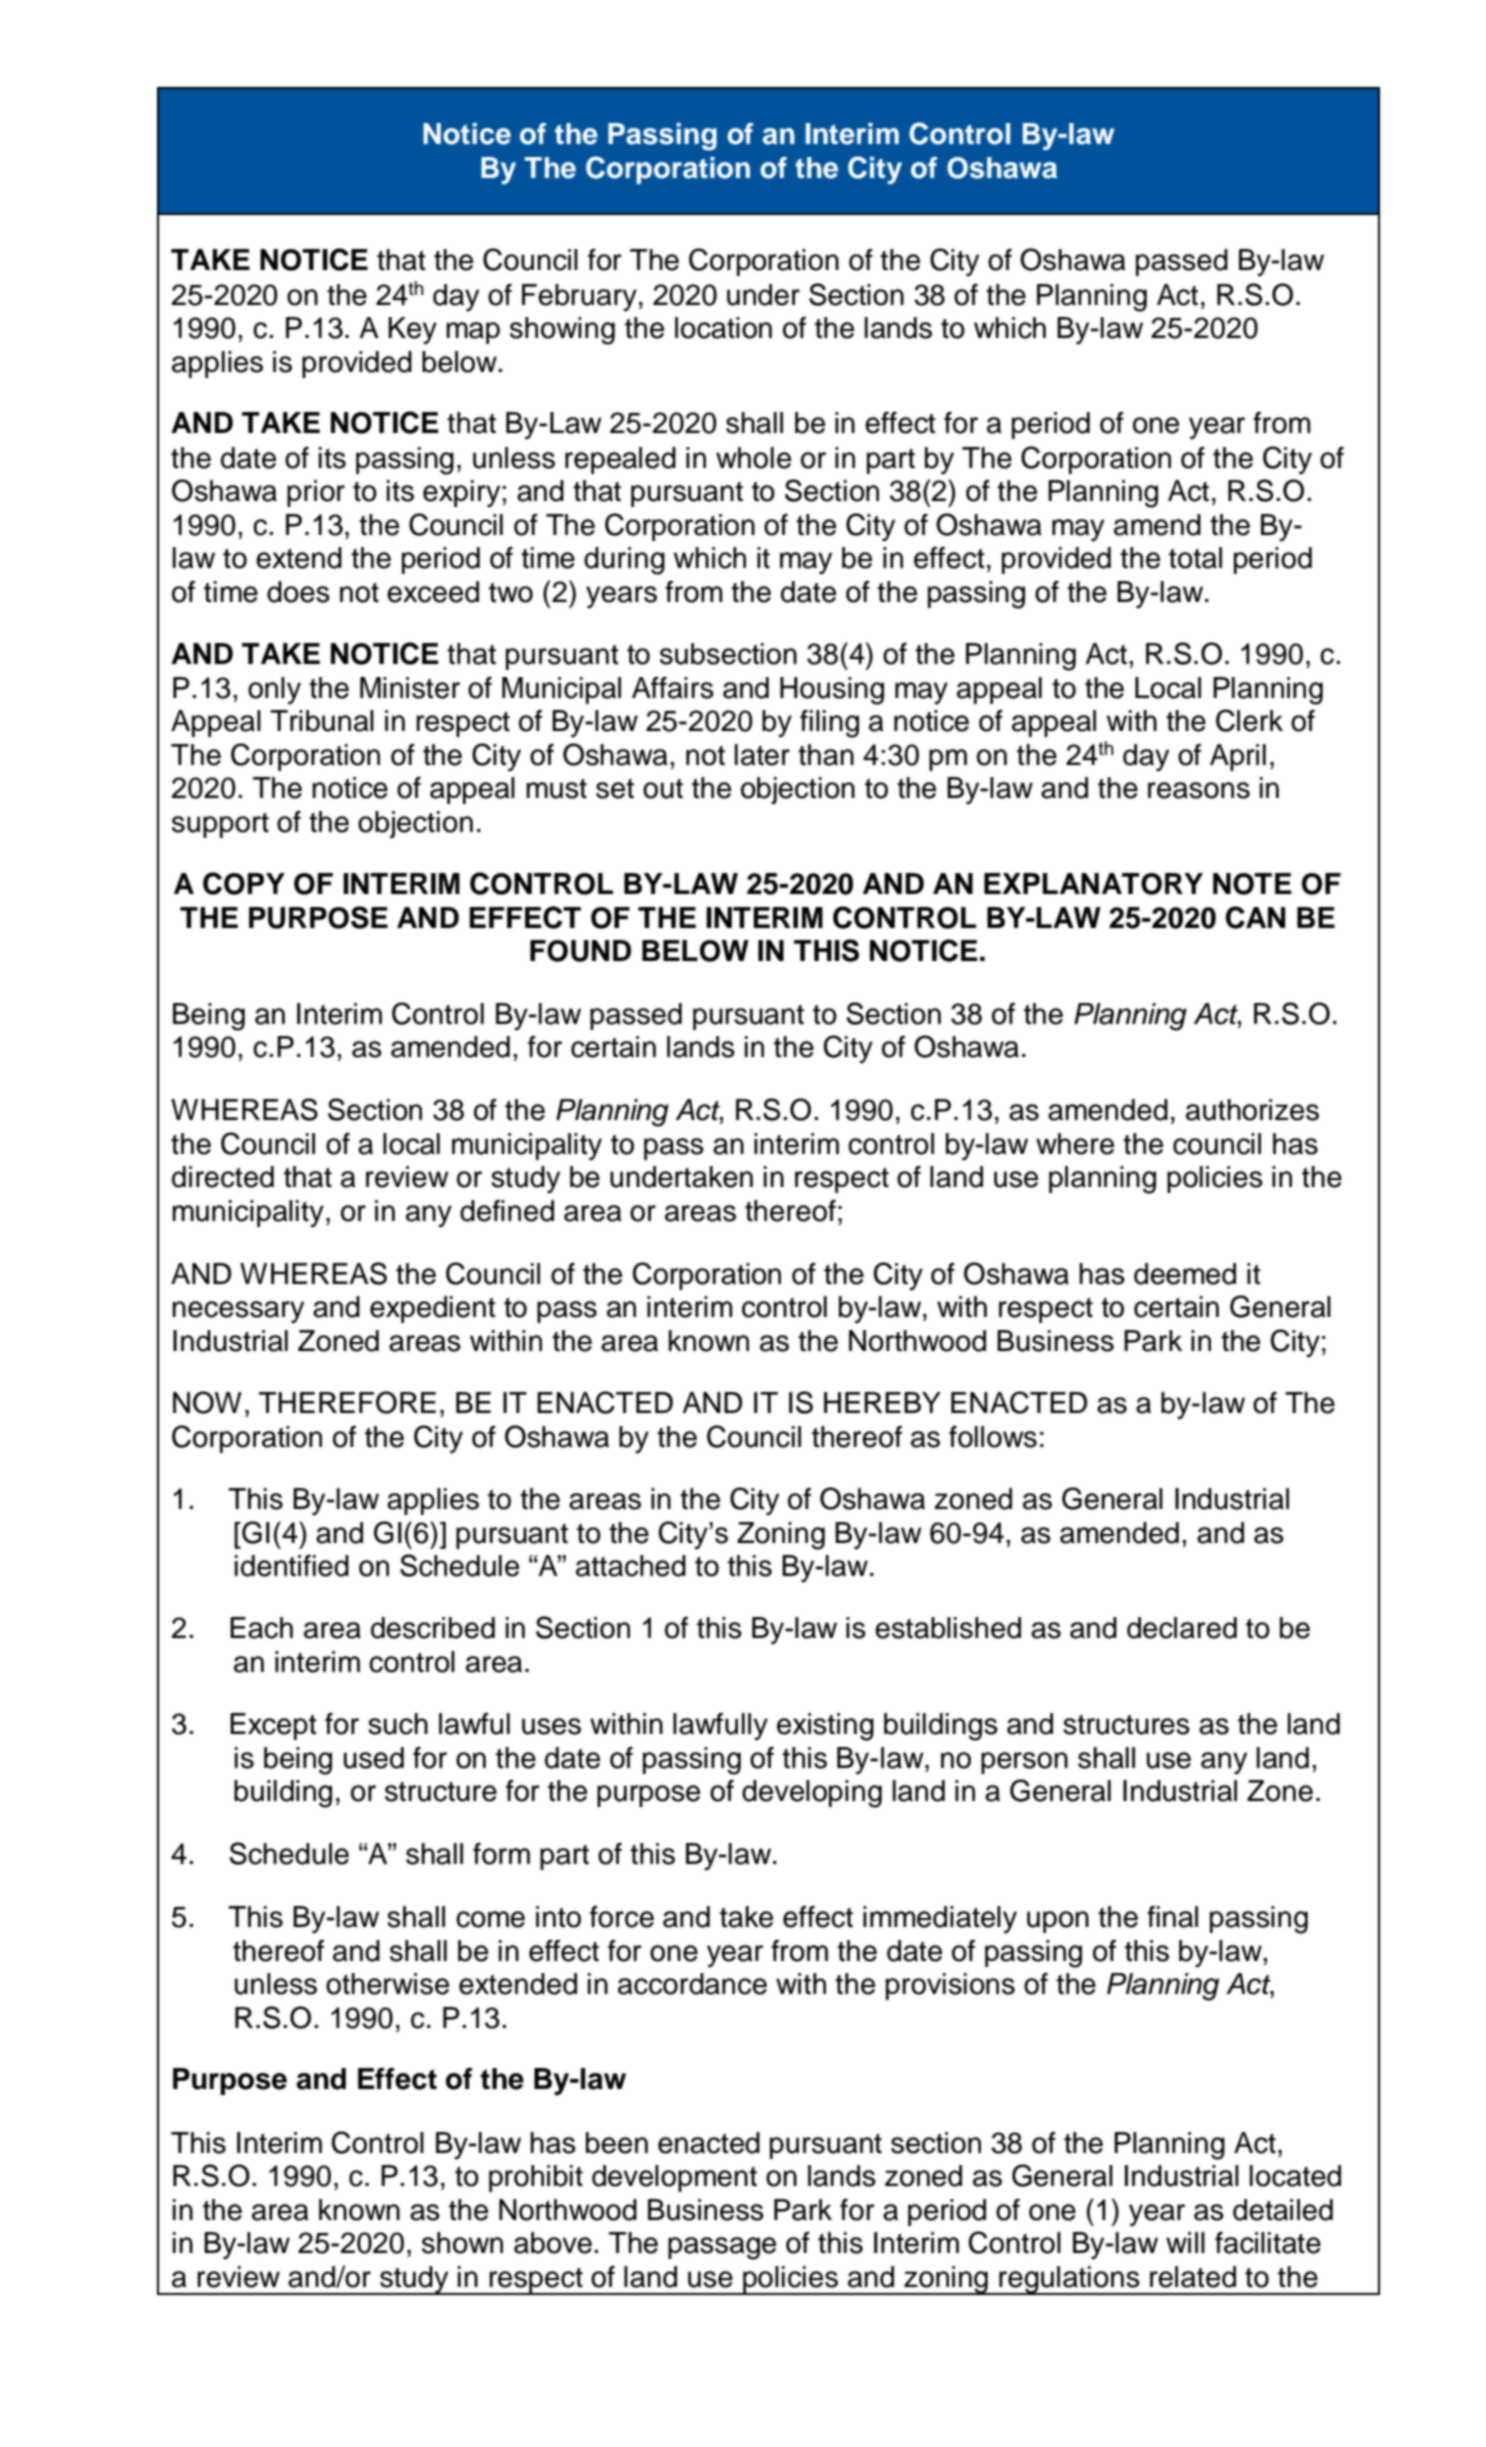 This image has height=2447, width=1486. What do you see at coordinates (292, 1566) in the image?
I see `identified` at bounding box center [292, 1566].
